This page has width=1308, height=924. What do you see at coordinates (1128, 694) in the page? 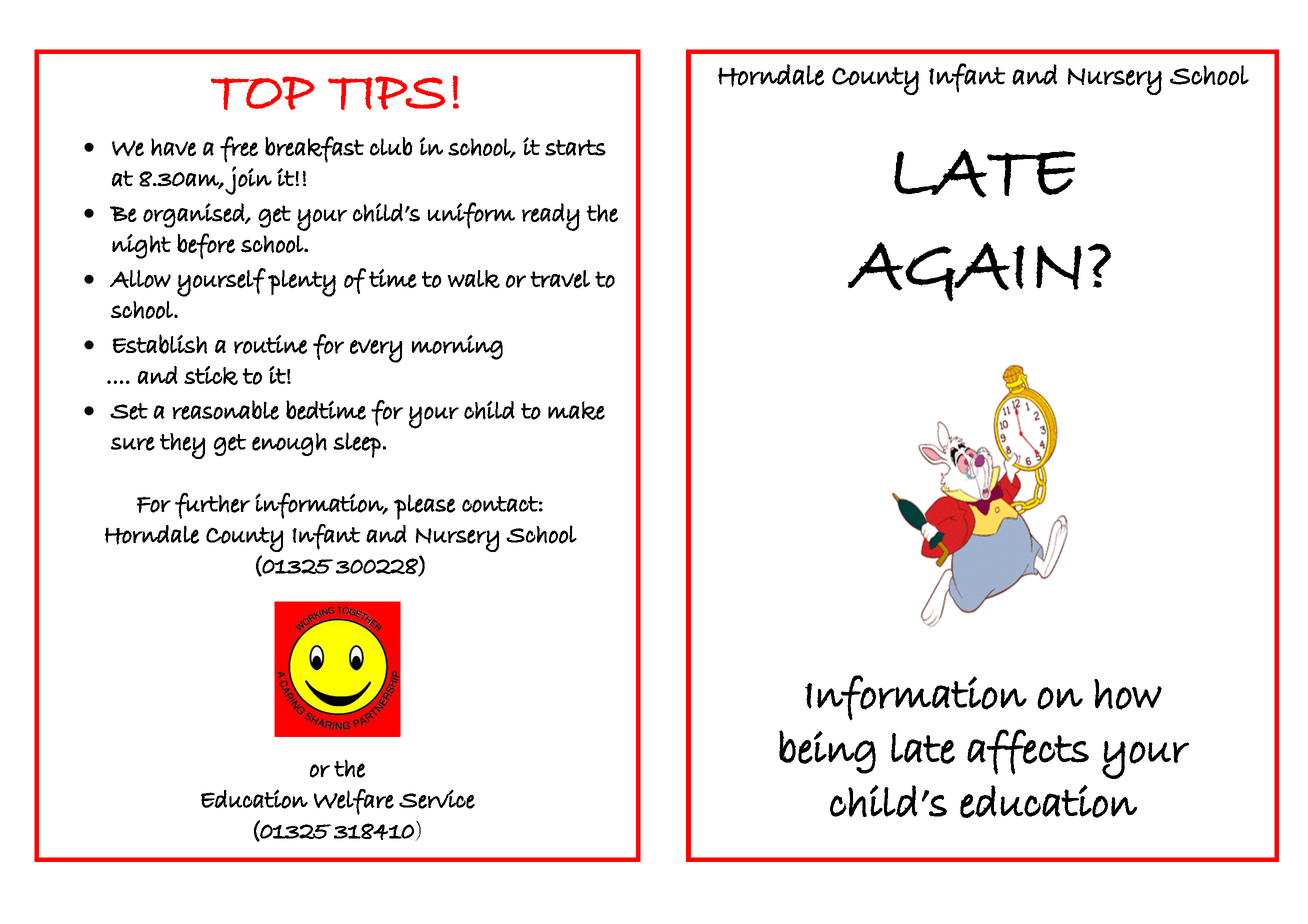
I see `how` at bounding box center [1128, 694].
